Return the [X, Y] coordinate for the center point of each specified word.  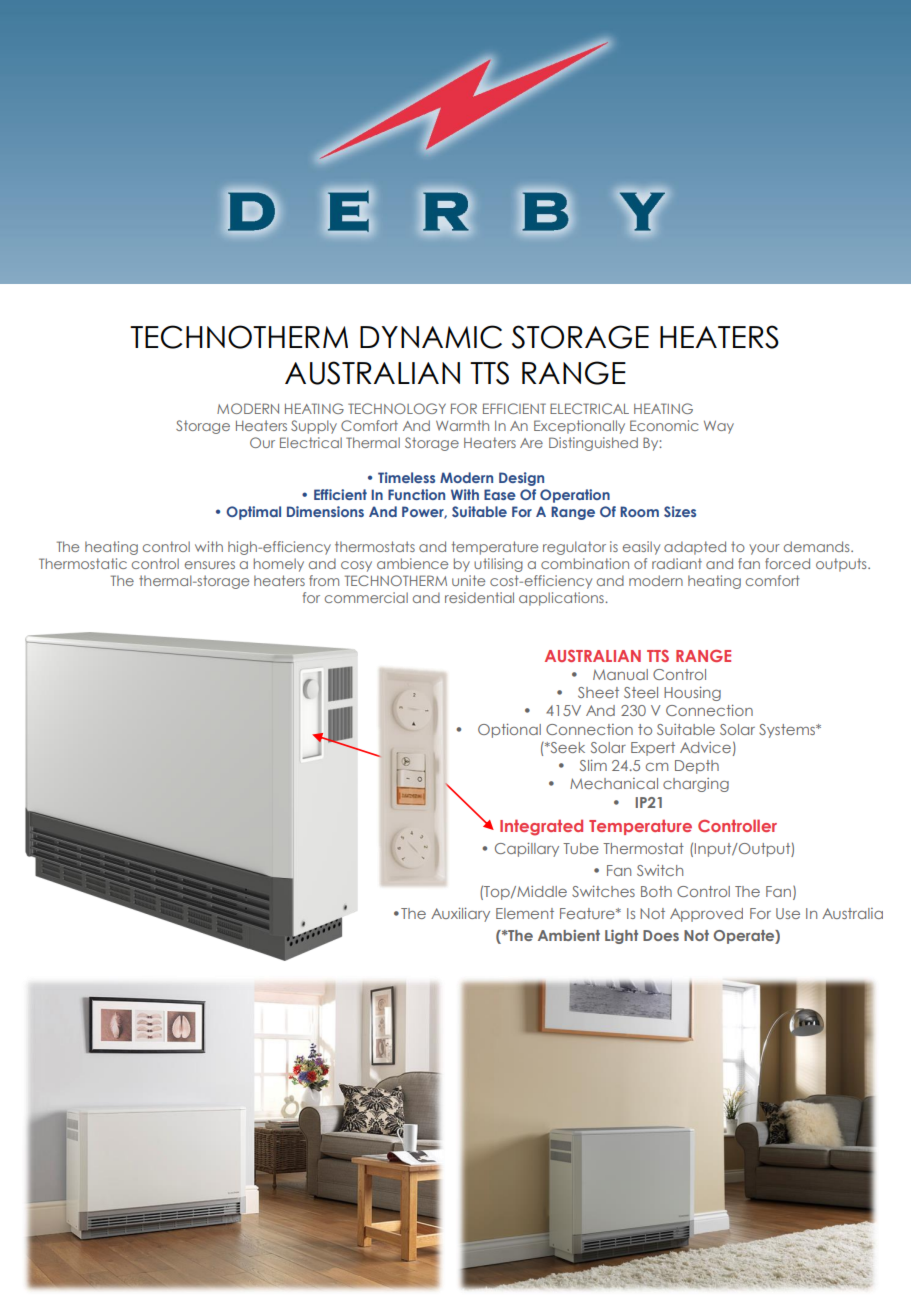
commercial [366, 597]
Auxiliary [460, 915]
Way [719, 427]
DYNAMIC [431, 337]
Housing [692, 693]
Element [525, 913]
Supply [314, 427]
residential [479, 597]
